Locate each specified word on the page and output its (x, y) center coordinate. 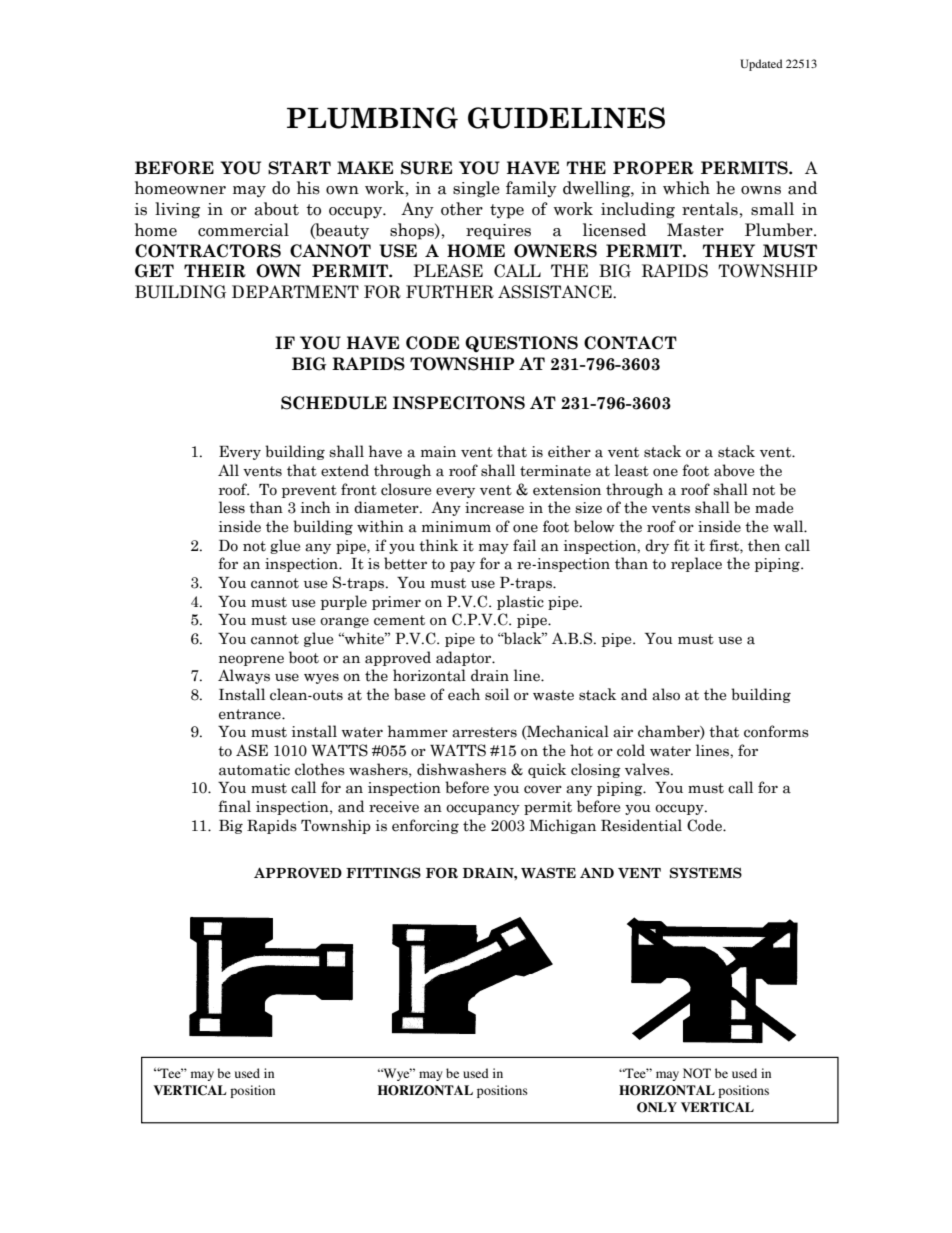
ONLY (657, 1107)
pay (462, 566)
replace (696, 564)
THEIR (215, 271)
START (299, 168)
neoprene (251, 660)
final (234, 806)
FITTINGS (383, 873)
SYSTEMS (706, 873)
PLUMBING (372, 118)
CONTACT (630, 343)
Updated (761, 65)
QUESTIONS (521, 344)
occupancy (483, 809)
